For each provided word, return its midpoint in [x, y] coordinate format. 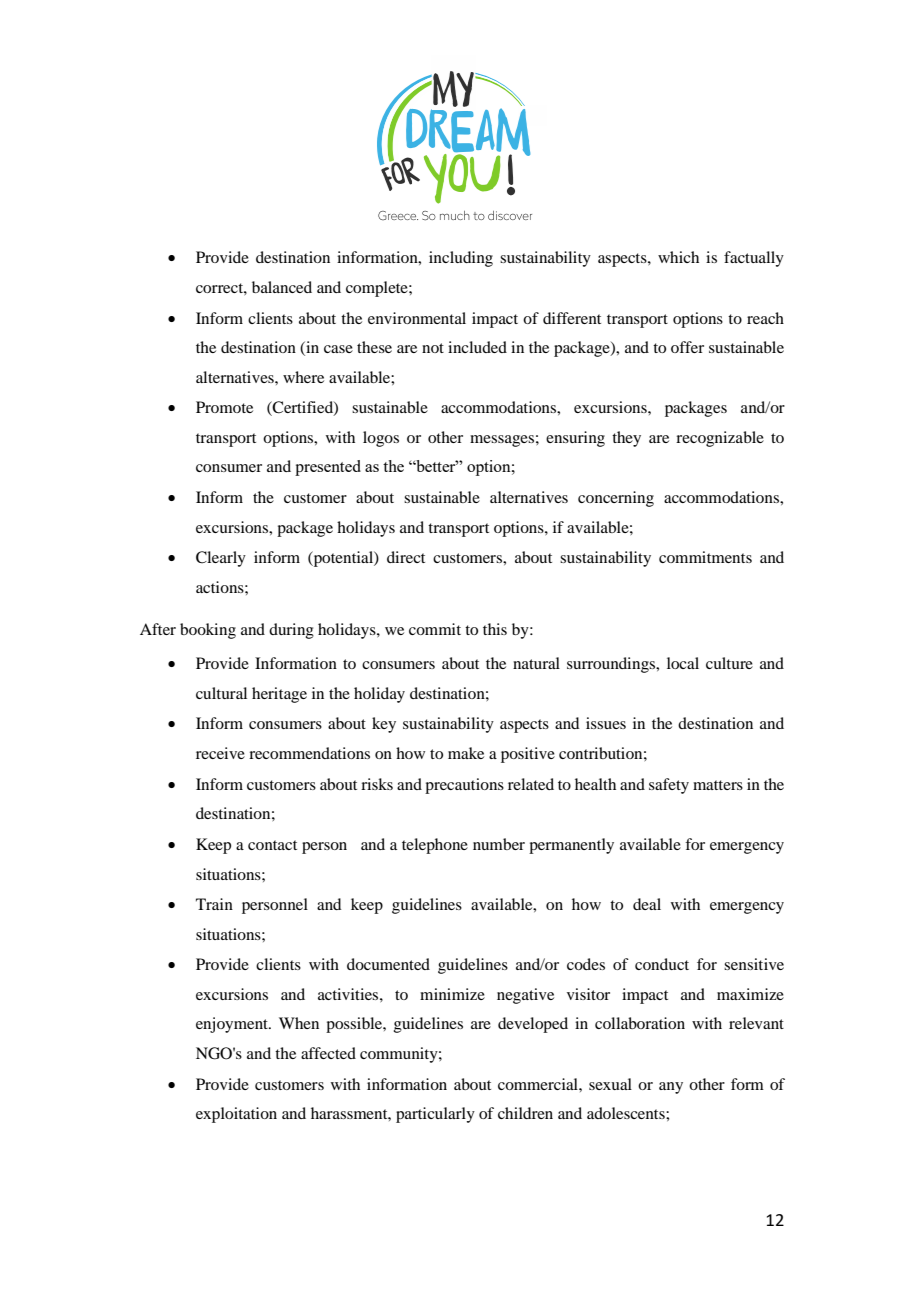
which [678, 257]
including [461, 259]
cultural [221, 693]
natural [536, 663]
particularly [435, 1115]
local [683, 663]
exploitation [236, 1115]
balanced [282, 287]
